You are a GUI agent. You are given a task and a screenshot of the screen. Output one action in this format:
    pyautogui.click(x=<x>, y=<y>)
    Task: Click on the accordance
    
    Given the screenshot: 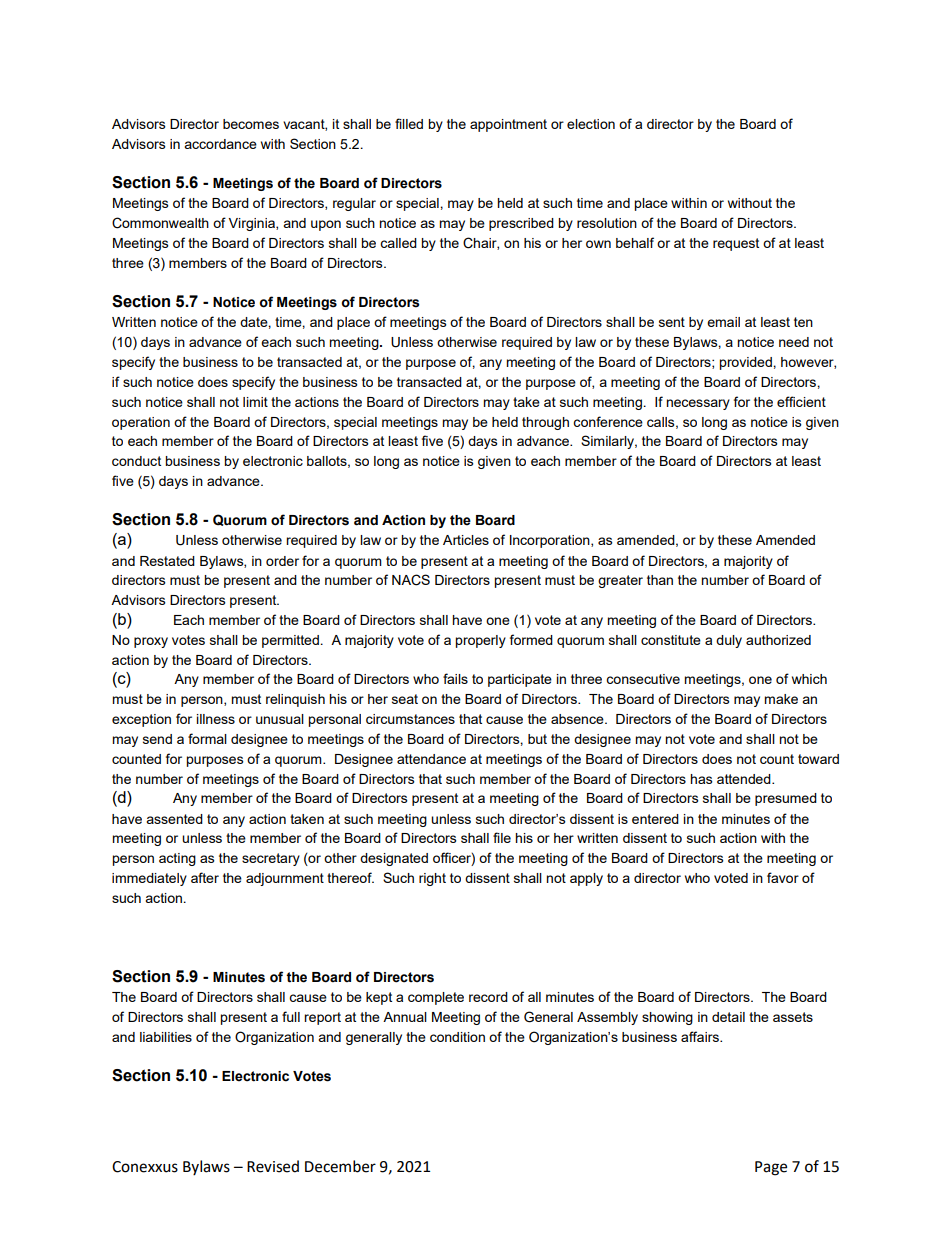 What is the action you would take?
    pyautogui.click(x=220, y=144)
